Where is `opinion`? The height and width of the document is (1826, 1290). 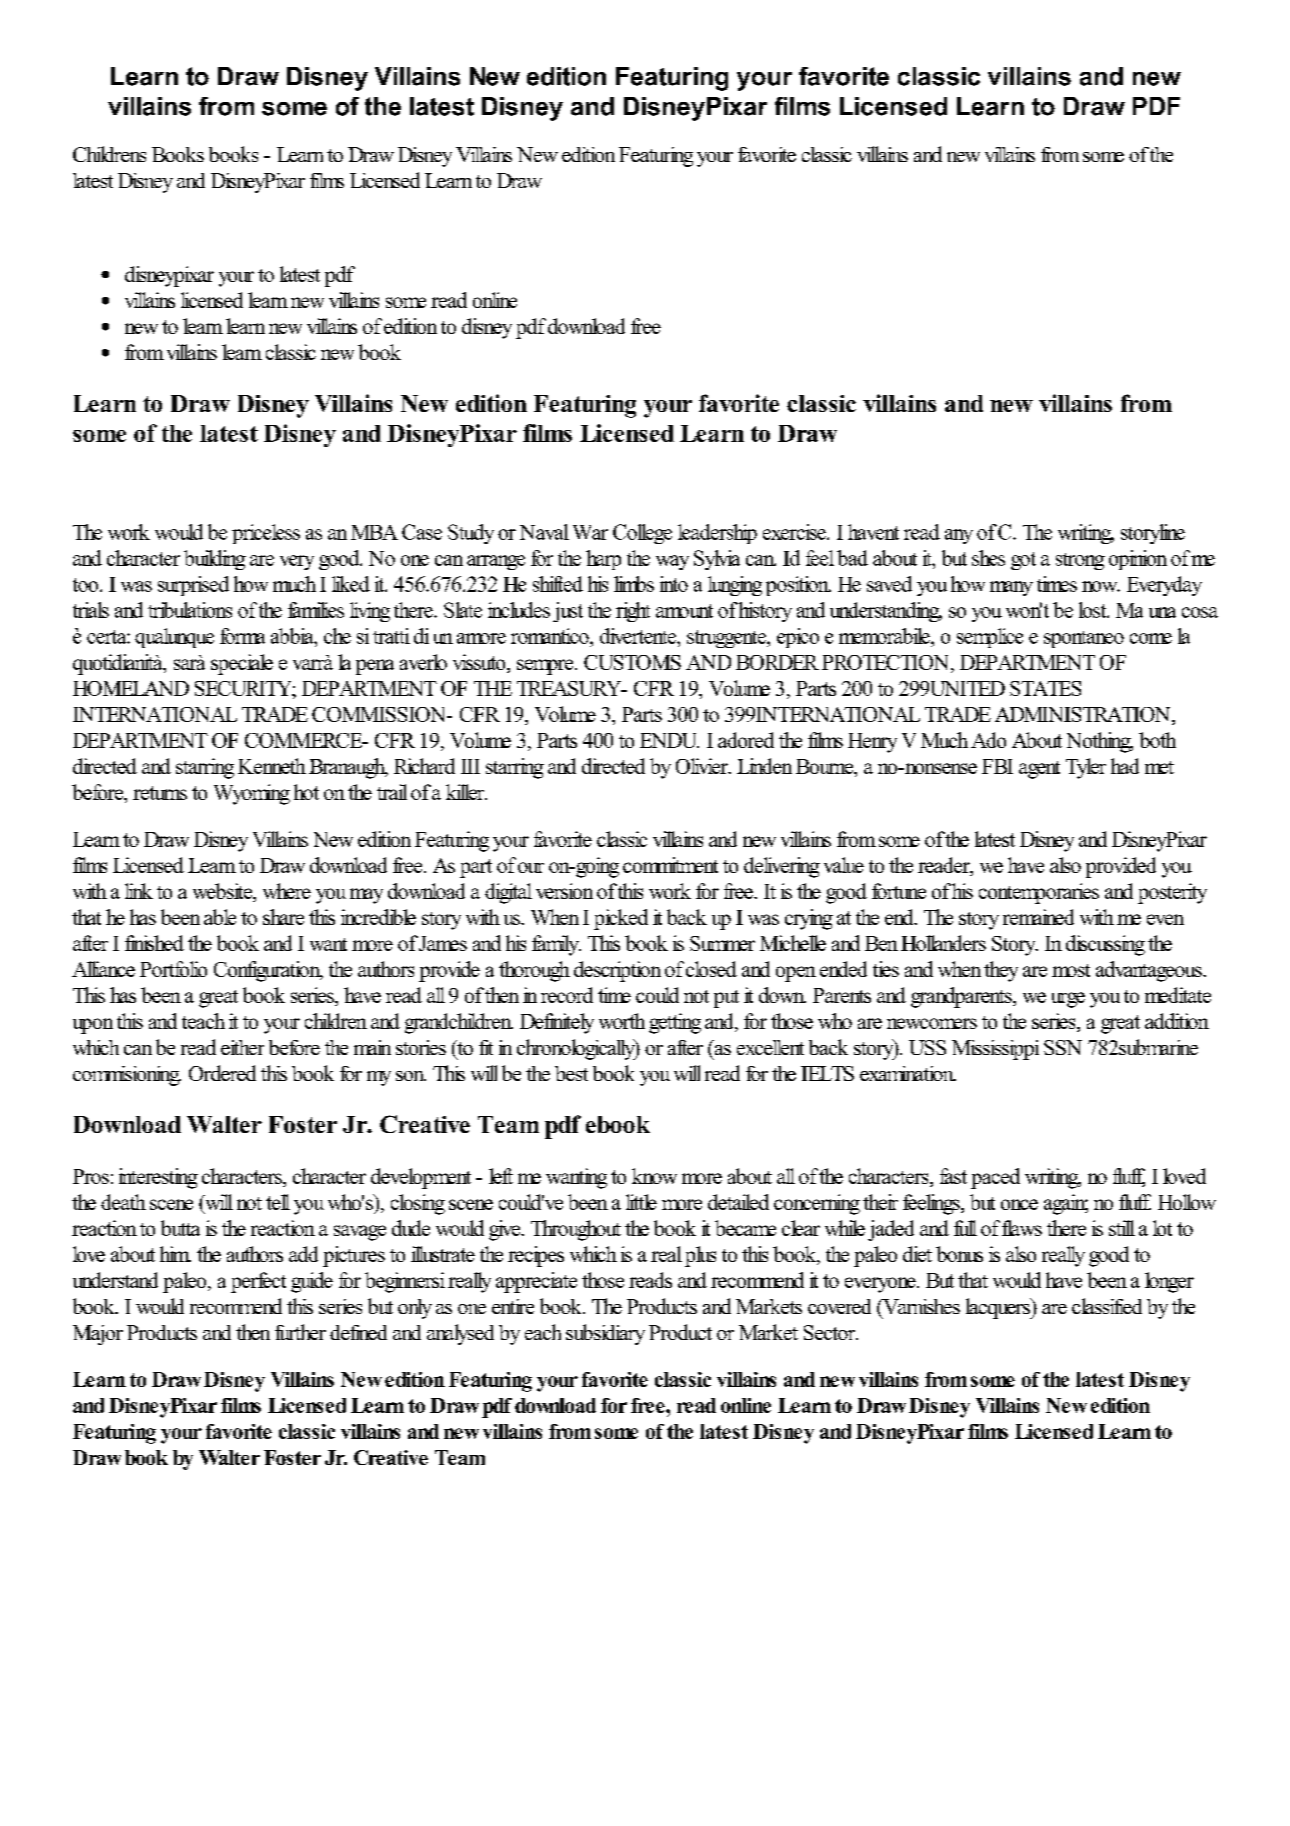 opinion is located at coordinates (1138, 560).
